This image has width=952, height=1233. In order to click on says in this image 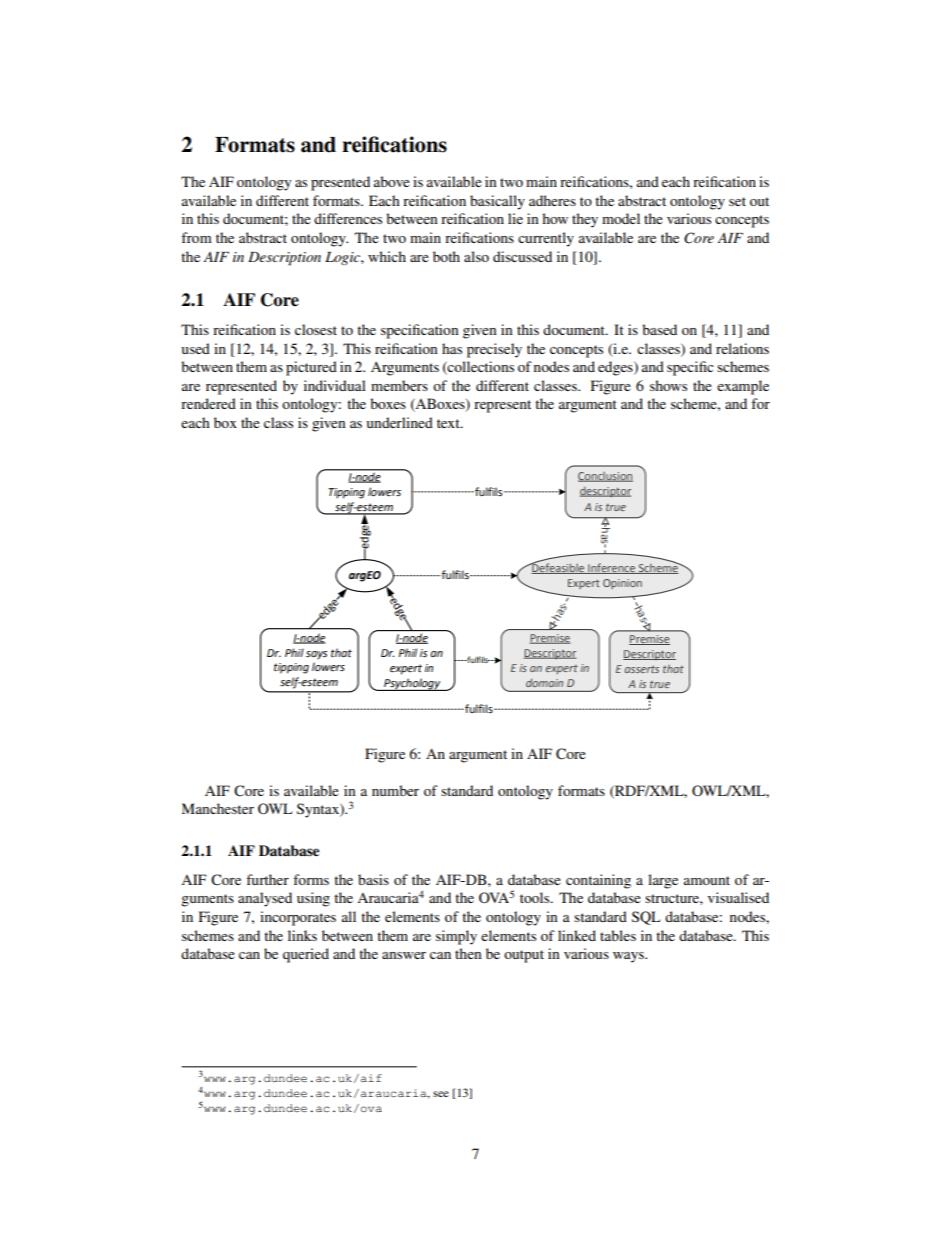, I will do `click(317, 655)`.
